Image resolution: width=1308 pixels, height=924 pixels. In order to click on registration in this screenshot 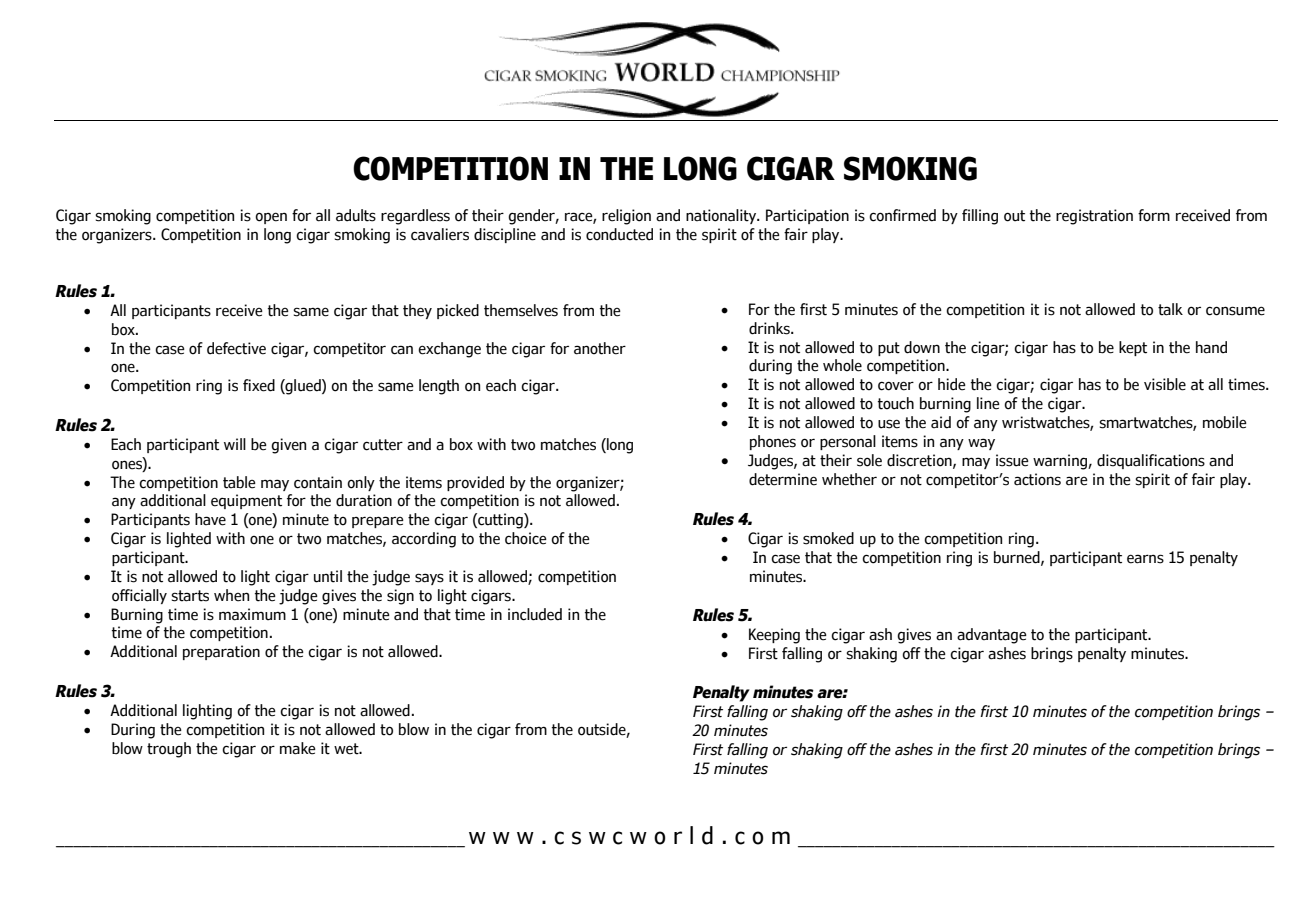, I will do `click(1094, 217)`.
